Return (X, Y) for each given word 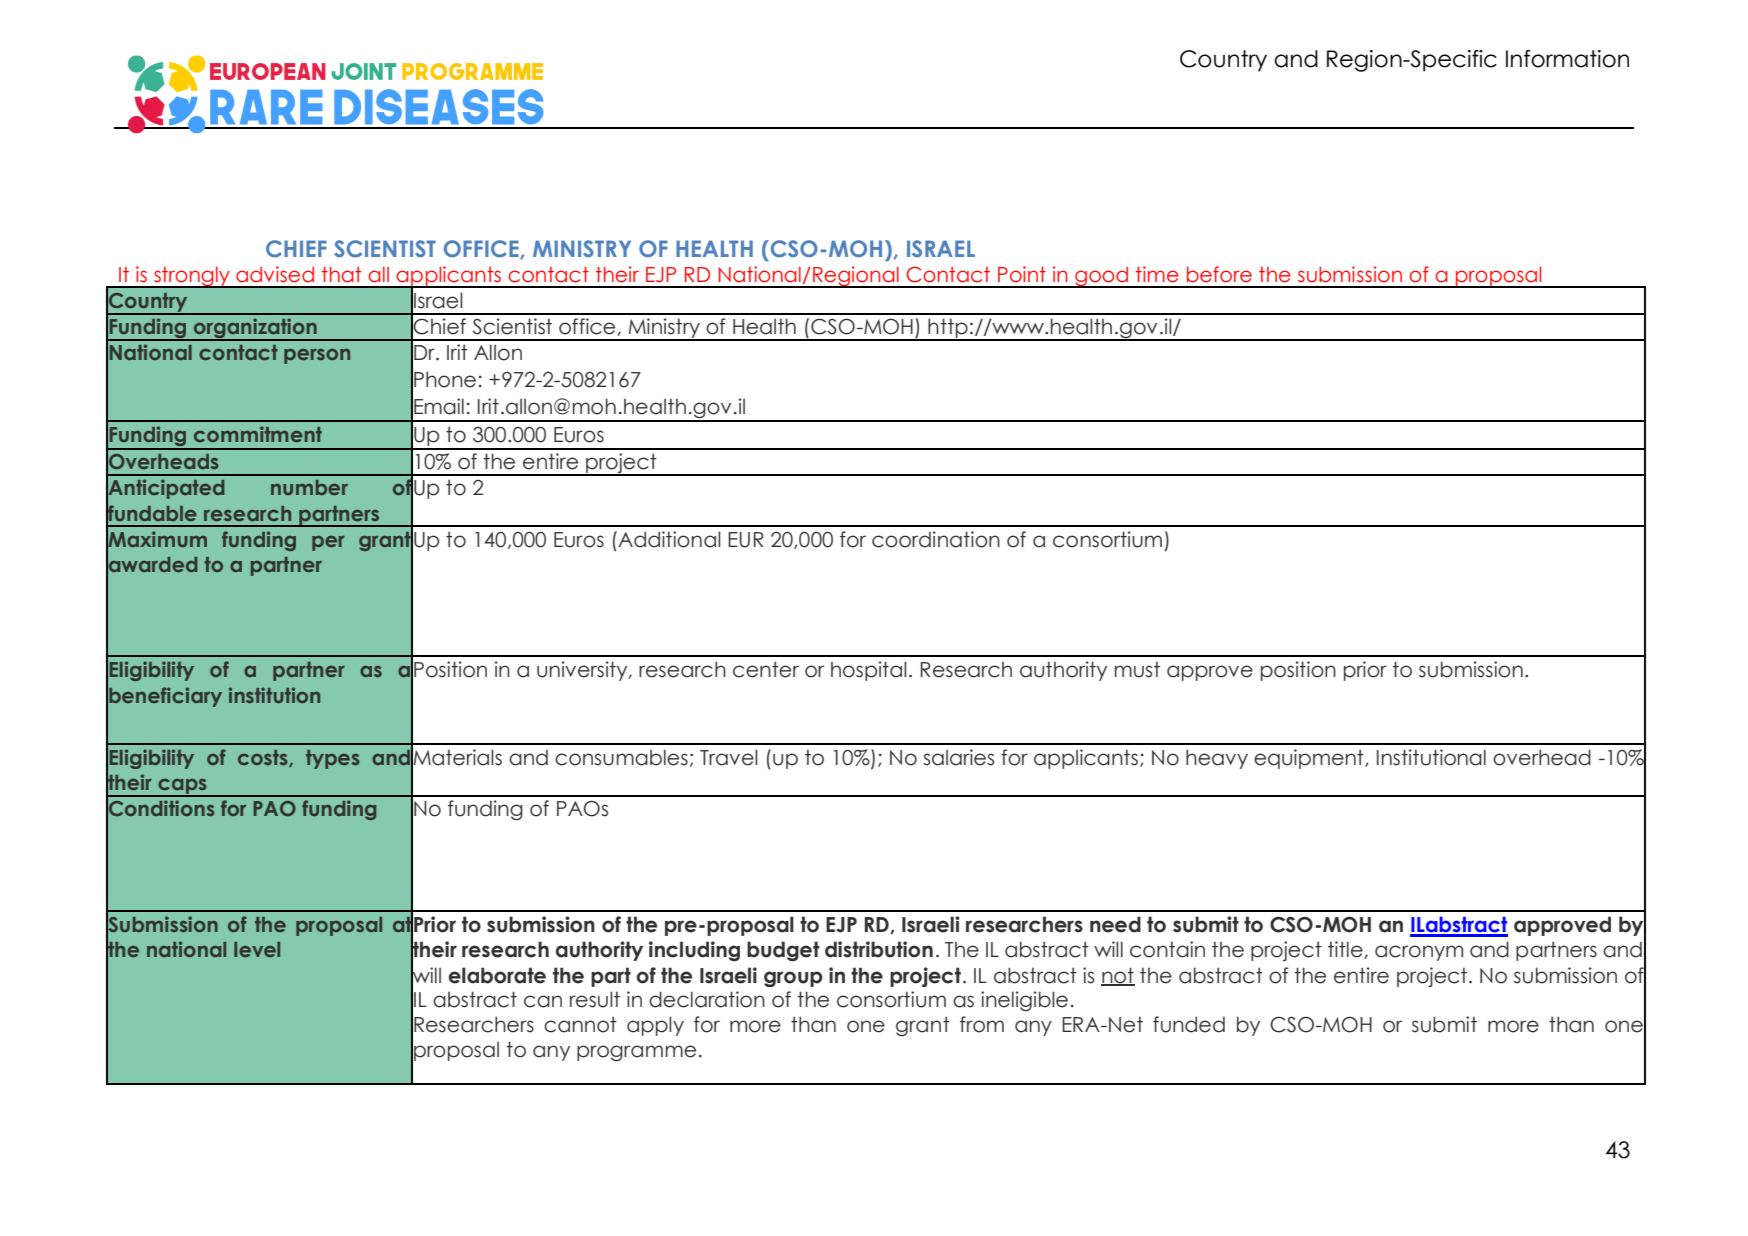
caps (182, 787)
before (1219, 274)
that (341, 275)
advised (275, 274)
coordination (936, 539)
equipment (1310, 759)
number (309, 487)
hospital (868, 671)
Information (1567, 59)
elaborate (497, 975)
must (1137, 670)
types (332, 759)
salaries (958, 757)
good (1101, 277)
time (1157, 274)
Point (1022, 274)
